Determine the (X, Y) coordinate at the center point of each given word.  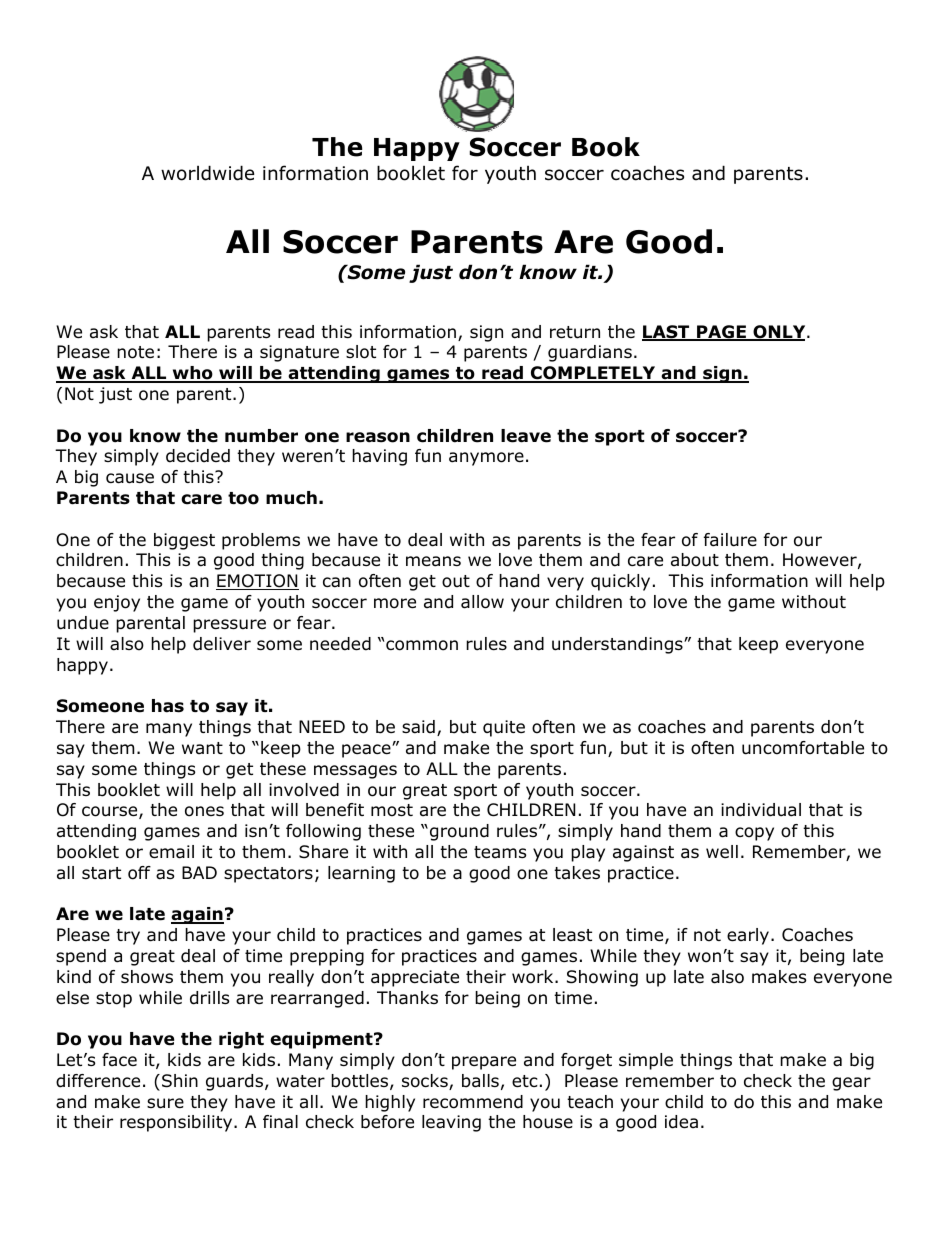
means (433, 561)
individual (761, 810)
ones (204, 811)
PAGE (721, 333)
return (575, 332)
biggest (184, 541)
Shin (180, 1081)
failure (730, 540)
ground (459, 832)
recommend (473, 1102)
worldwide (207, 173)
